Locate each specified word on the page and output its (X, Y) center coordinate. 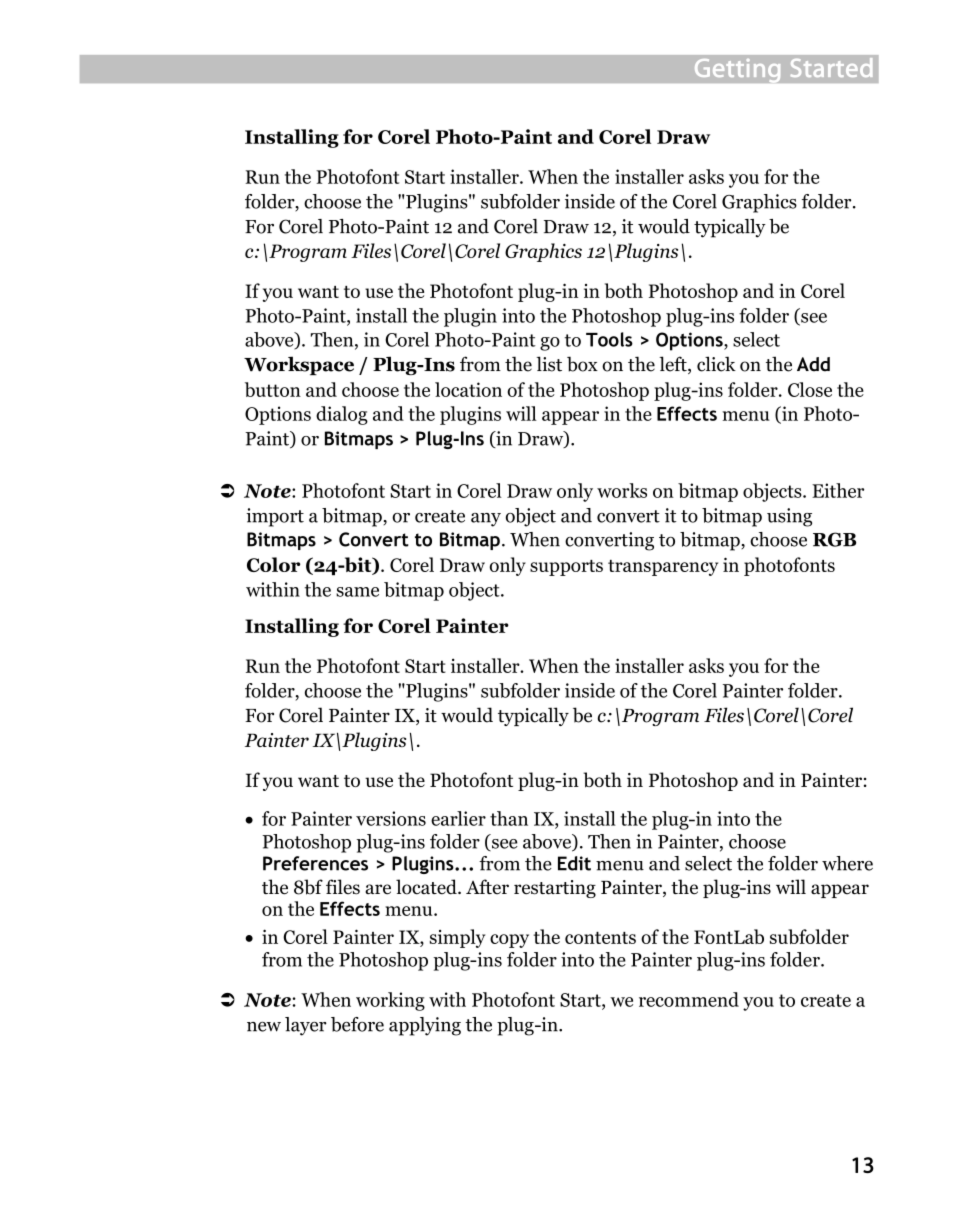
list (549, 364)
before (357, 1024)
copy (509, 941)
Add (813, 364)
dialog (342, 415)
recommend (689, 999)
